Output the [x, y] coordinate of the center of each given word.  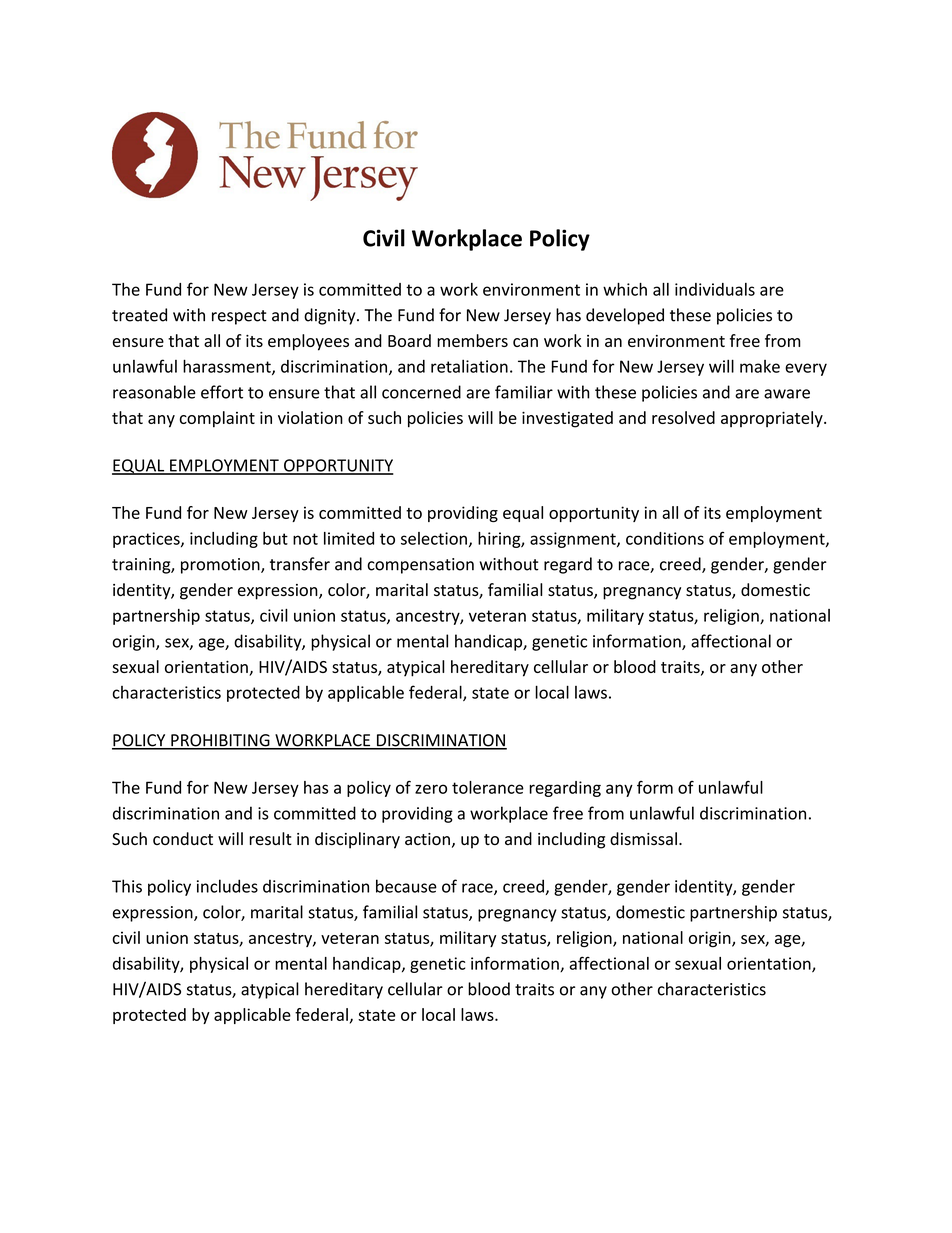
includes [227, 886]
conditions [665, 538]
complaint [217, 419]
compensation [420, 566]
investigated [567, 419]
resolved [683, 417]
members [472, 340]
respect [239, 317]
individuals [715, 289]
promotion [221, 566]
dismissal [643, 839]
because [406, 886]
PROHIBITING [220, 741]
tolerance [488, 787]
